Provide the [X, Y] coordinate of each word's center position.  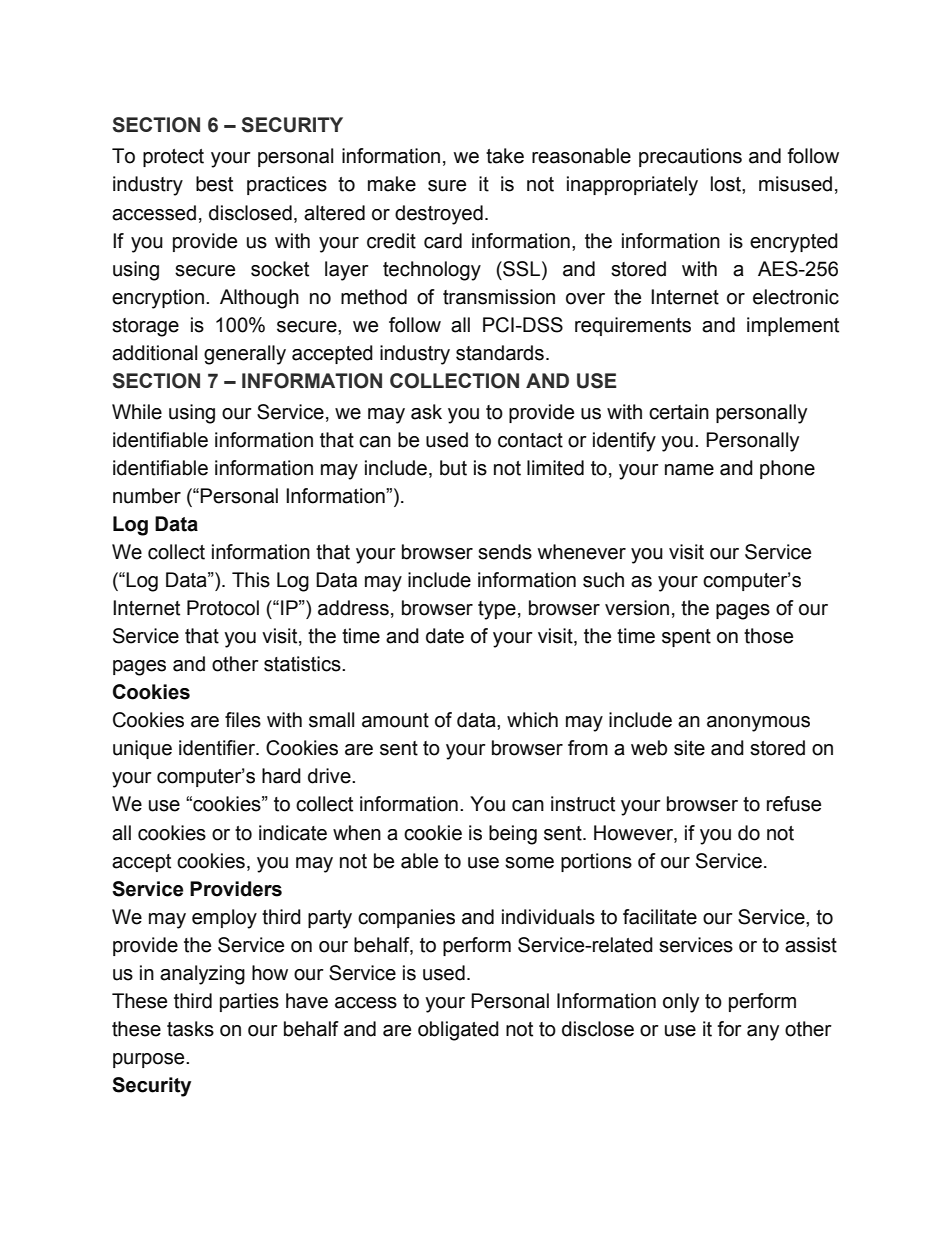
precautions [690, 157]
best [214, 184]
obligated [458, 1031]
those [768, 636]
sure [447, 186]
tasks [190, 1029]
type [497, 610]
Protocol [223, 608]
